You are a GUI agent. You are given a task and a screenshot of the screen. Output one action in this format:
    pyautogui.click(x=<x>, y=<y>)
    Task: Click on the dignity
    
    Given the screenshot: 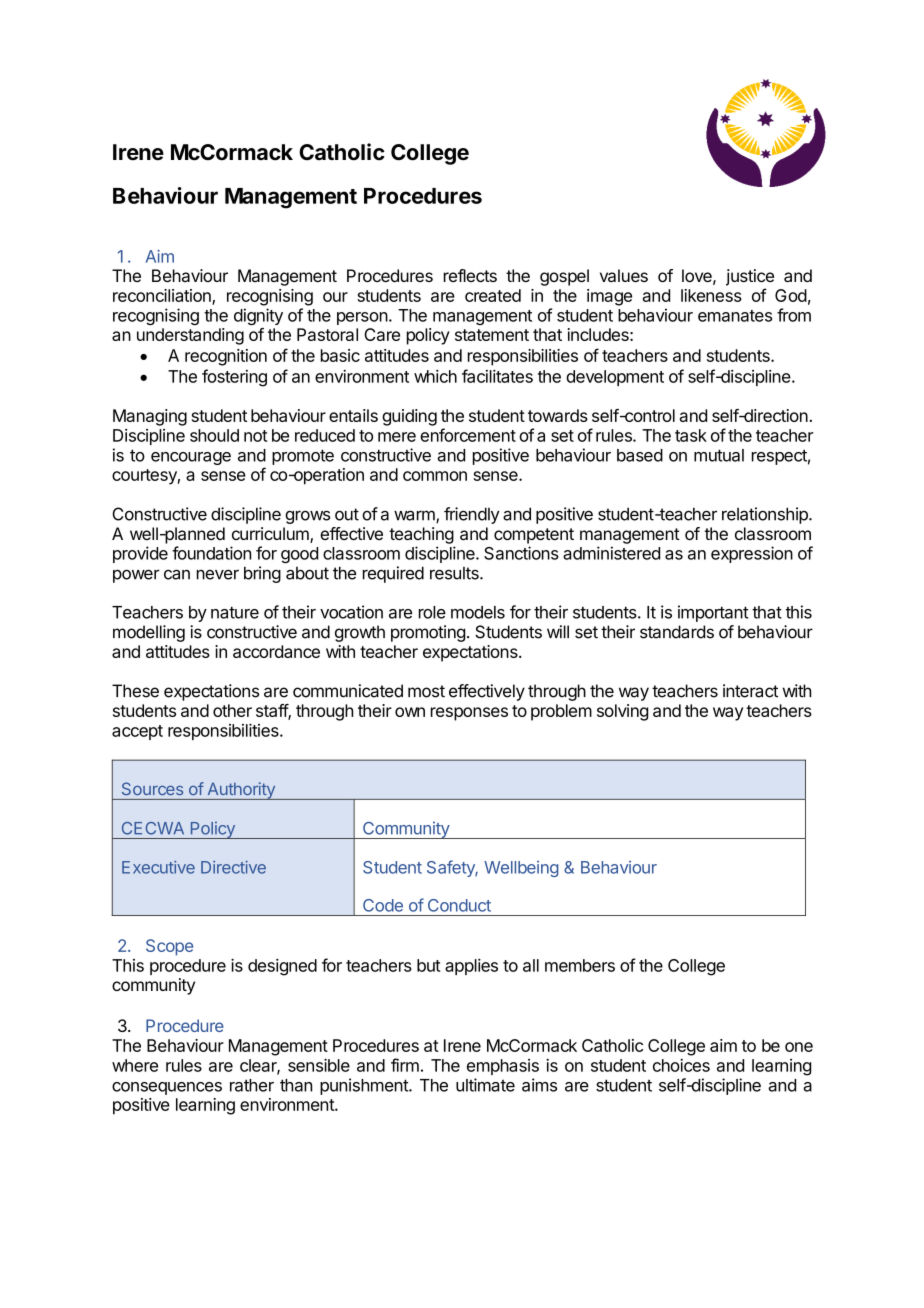 What is the action you would take?
    pyautogui.click(x=258, y=316)
